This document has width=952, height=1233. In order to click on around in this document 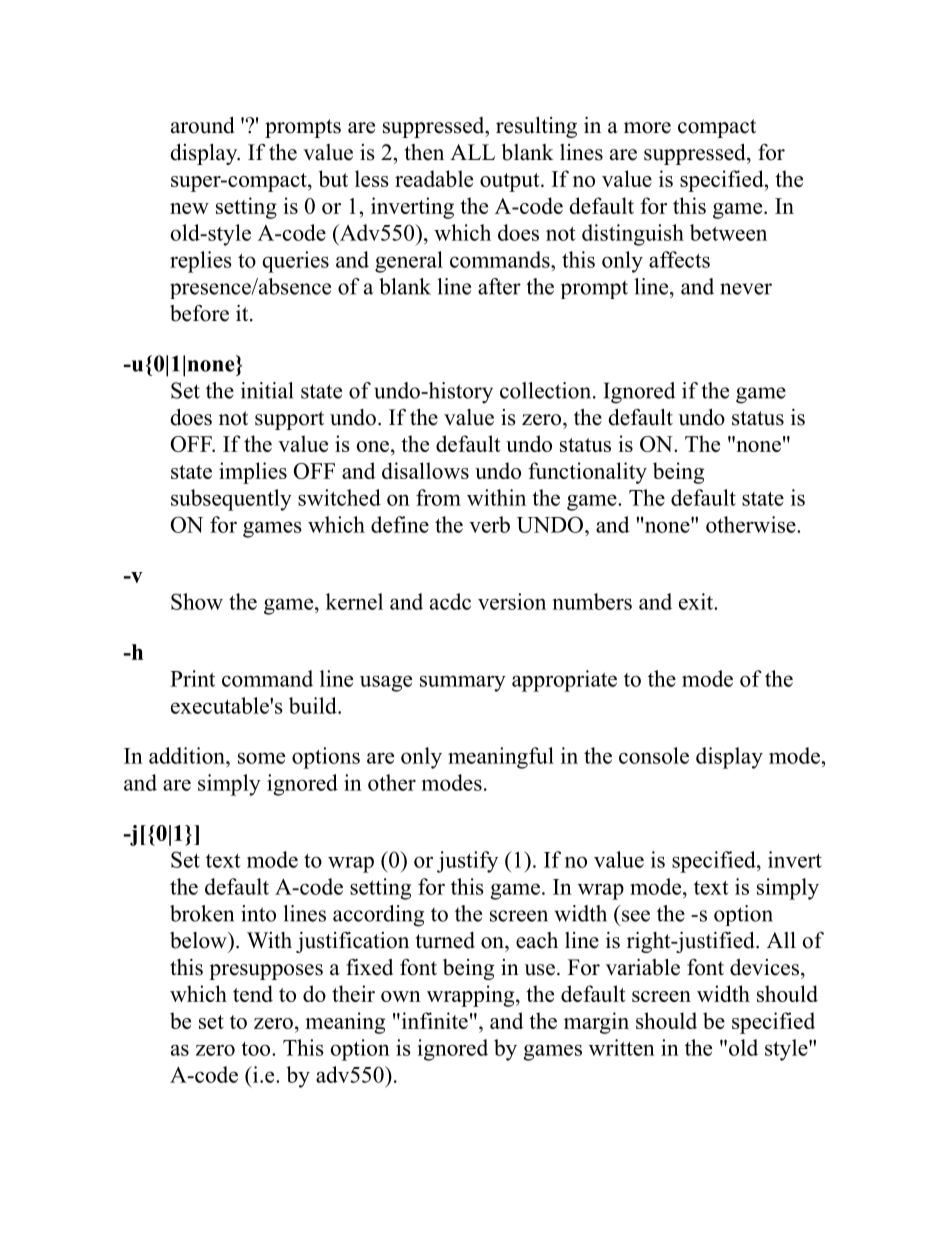, I will do `click(203, 125)`.
